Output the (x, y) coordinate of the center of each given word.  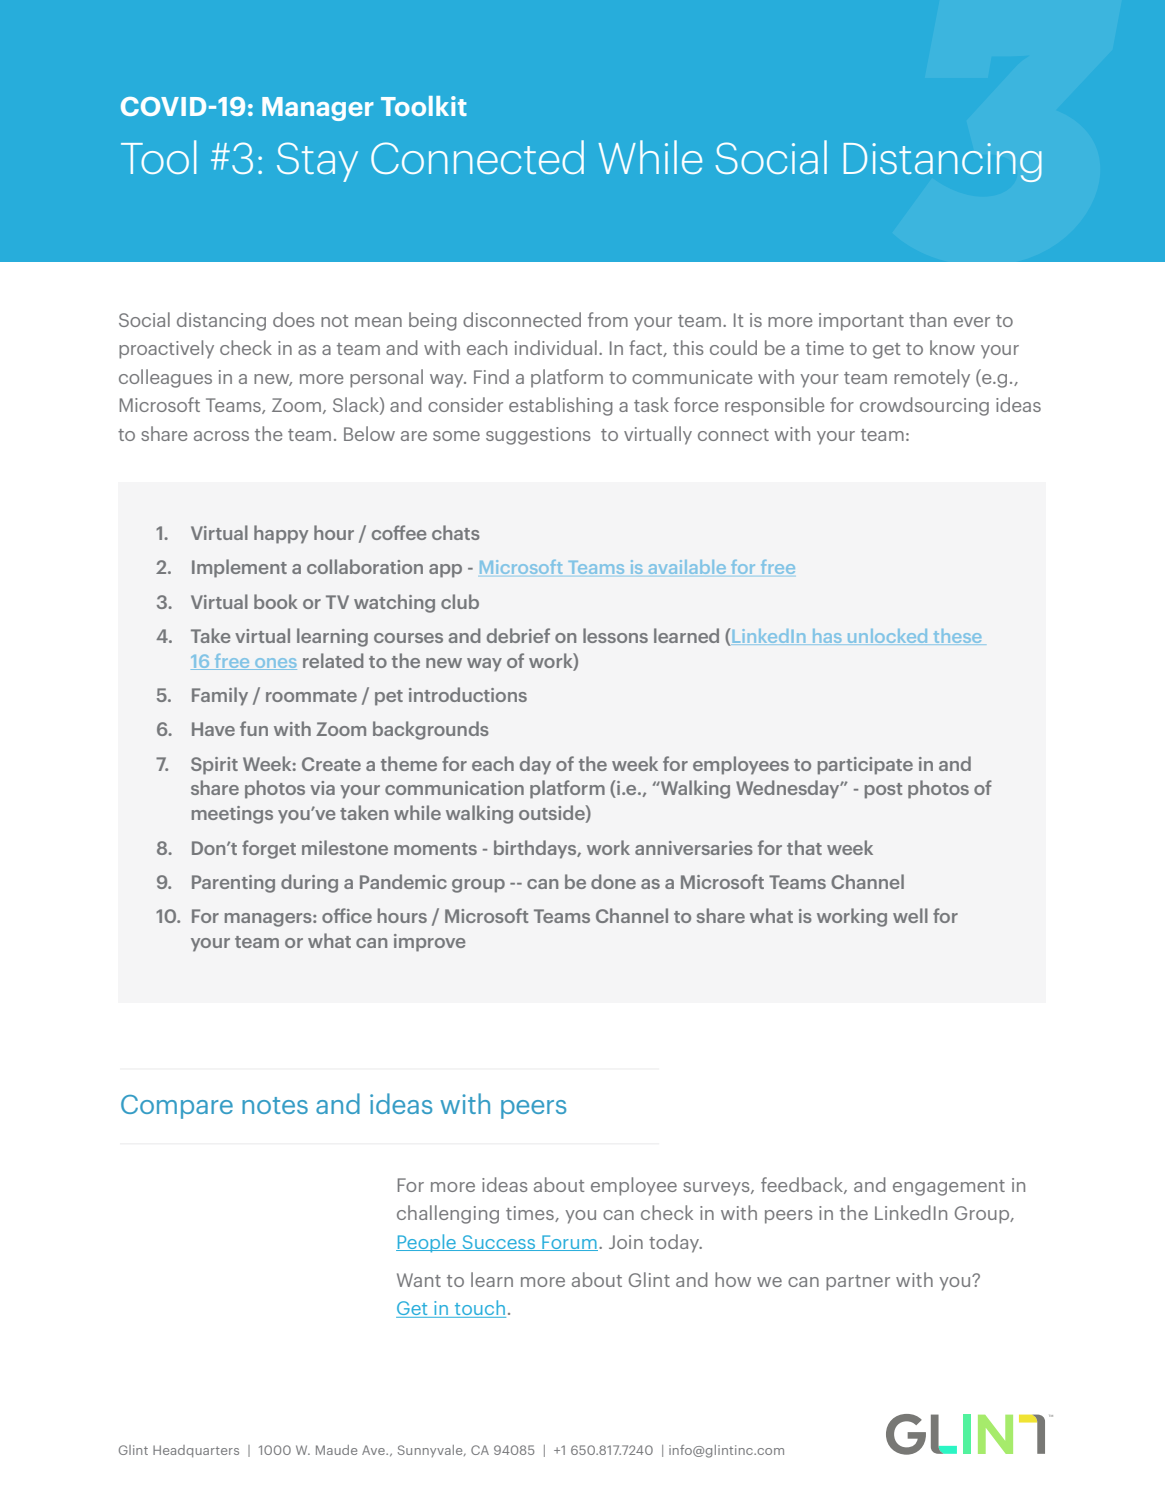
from (608, 319)
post (883, 791)
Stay (317, 162)
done (613, 881)
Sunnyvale (431, 1451)
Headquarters (196, 1451)
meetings (232, 815)
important (861, 322)
